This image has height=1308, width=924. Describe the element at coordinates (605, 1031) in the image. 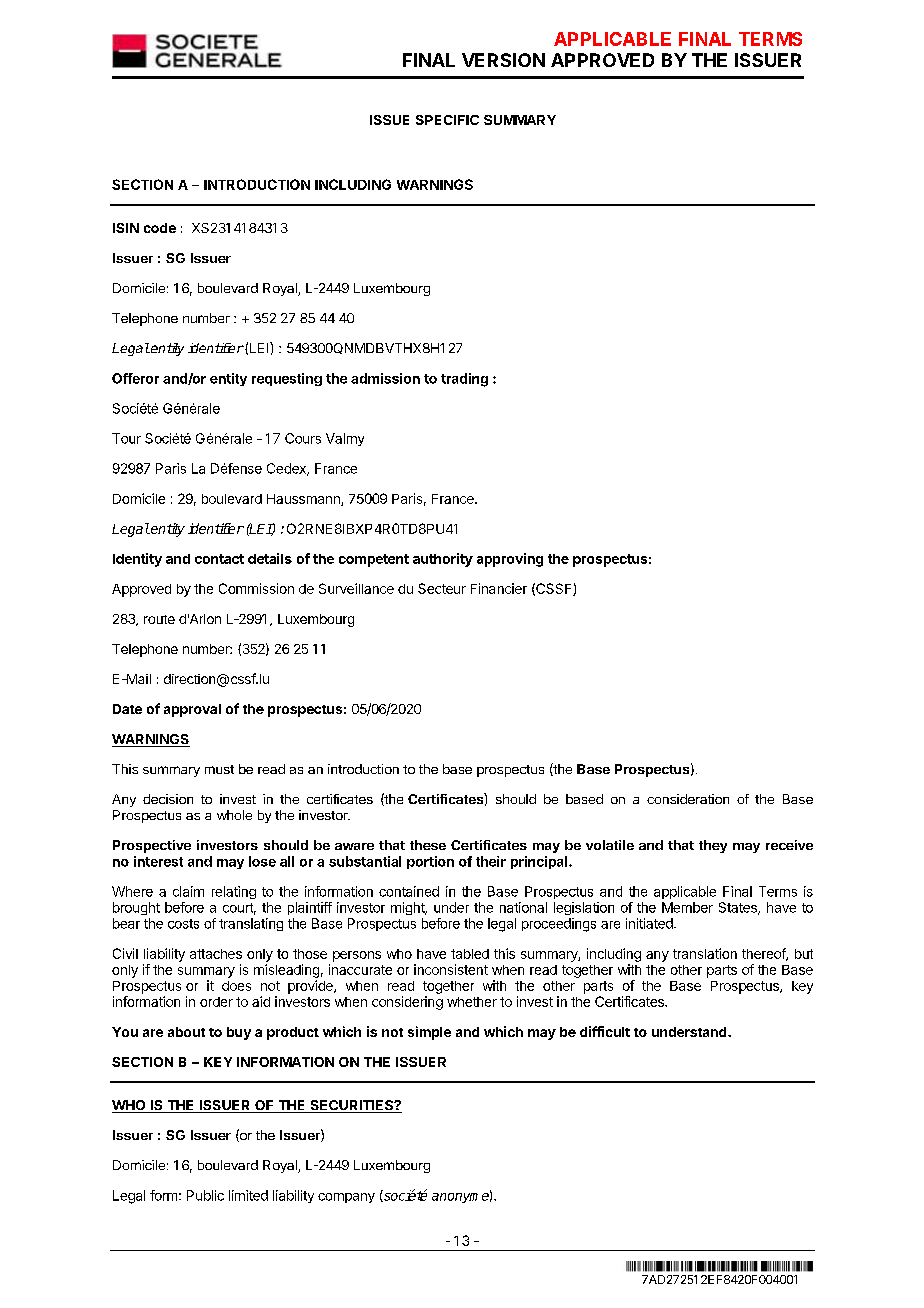

I see `difficult` at that location.
